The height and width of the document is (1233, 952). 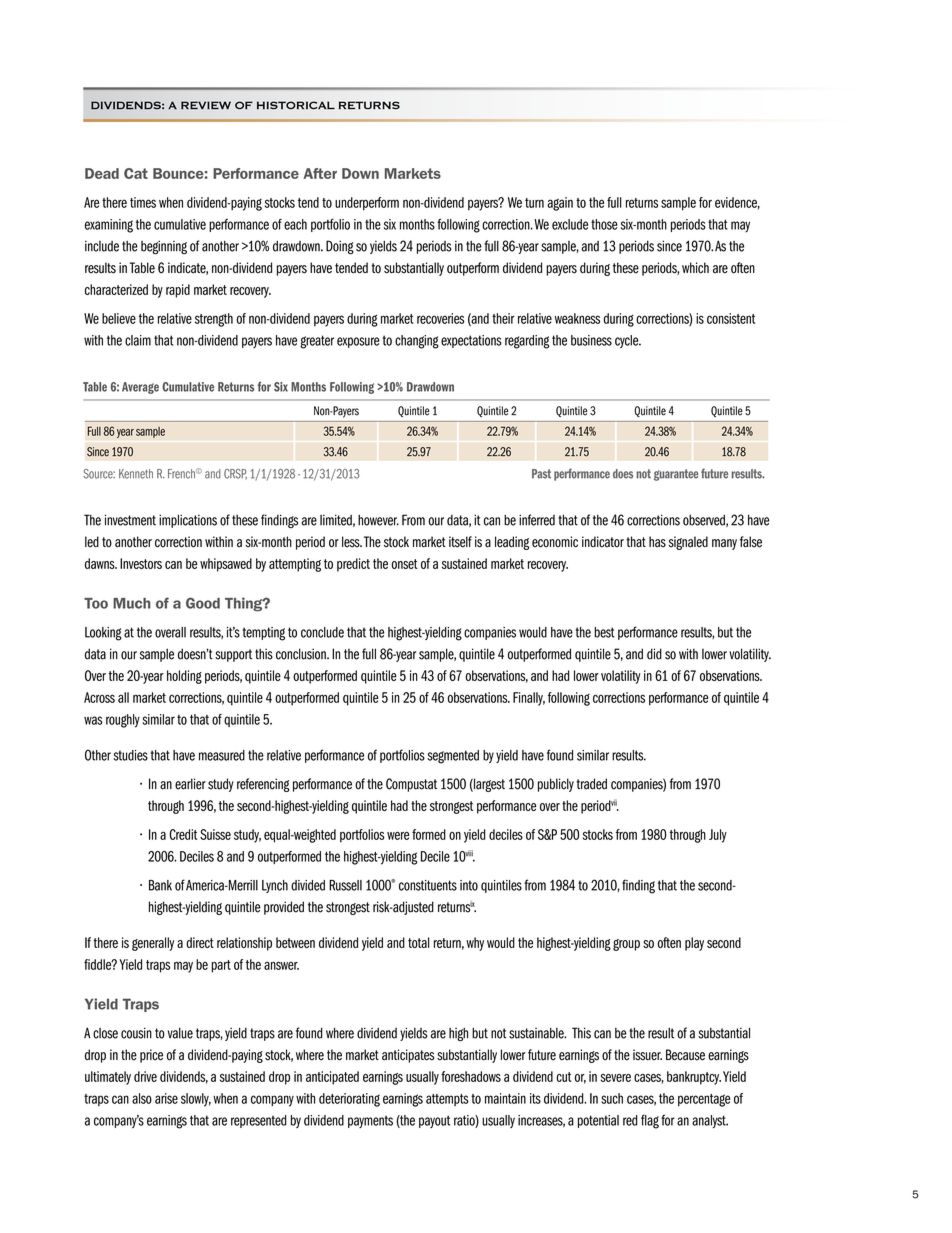 What do you see at coordinates (136, 474) in the document?
I see `Kenneth` at bounding box center [136, 474].
